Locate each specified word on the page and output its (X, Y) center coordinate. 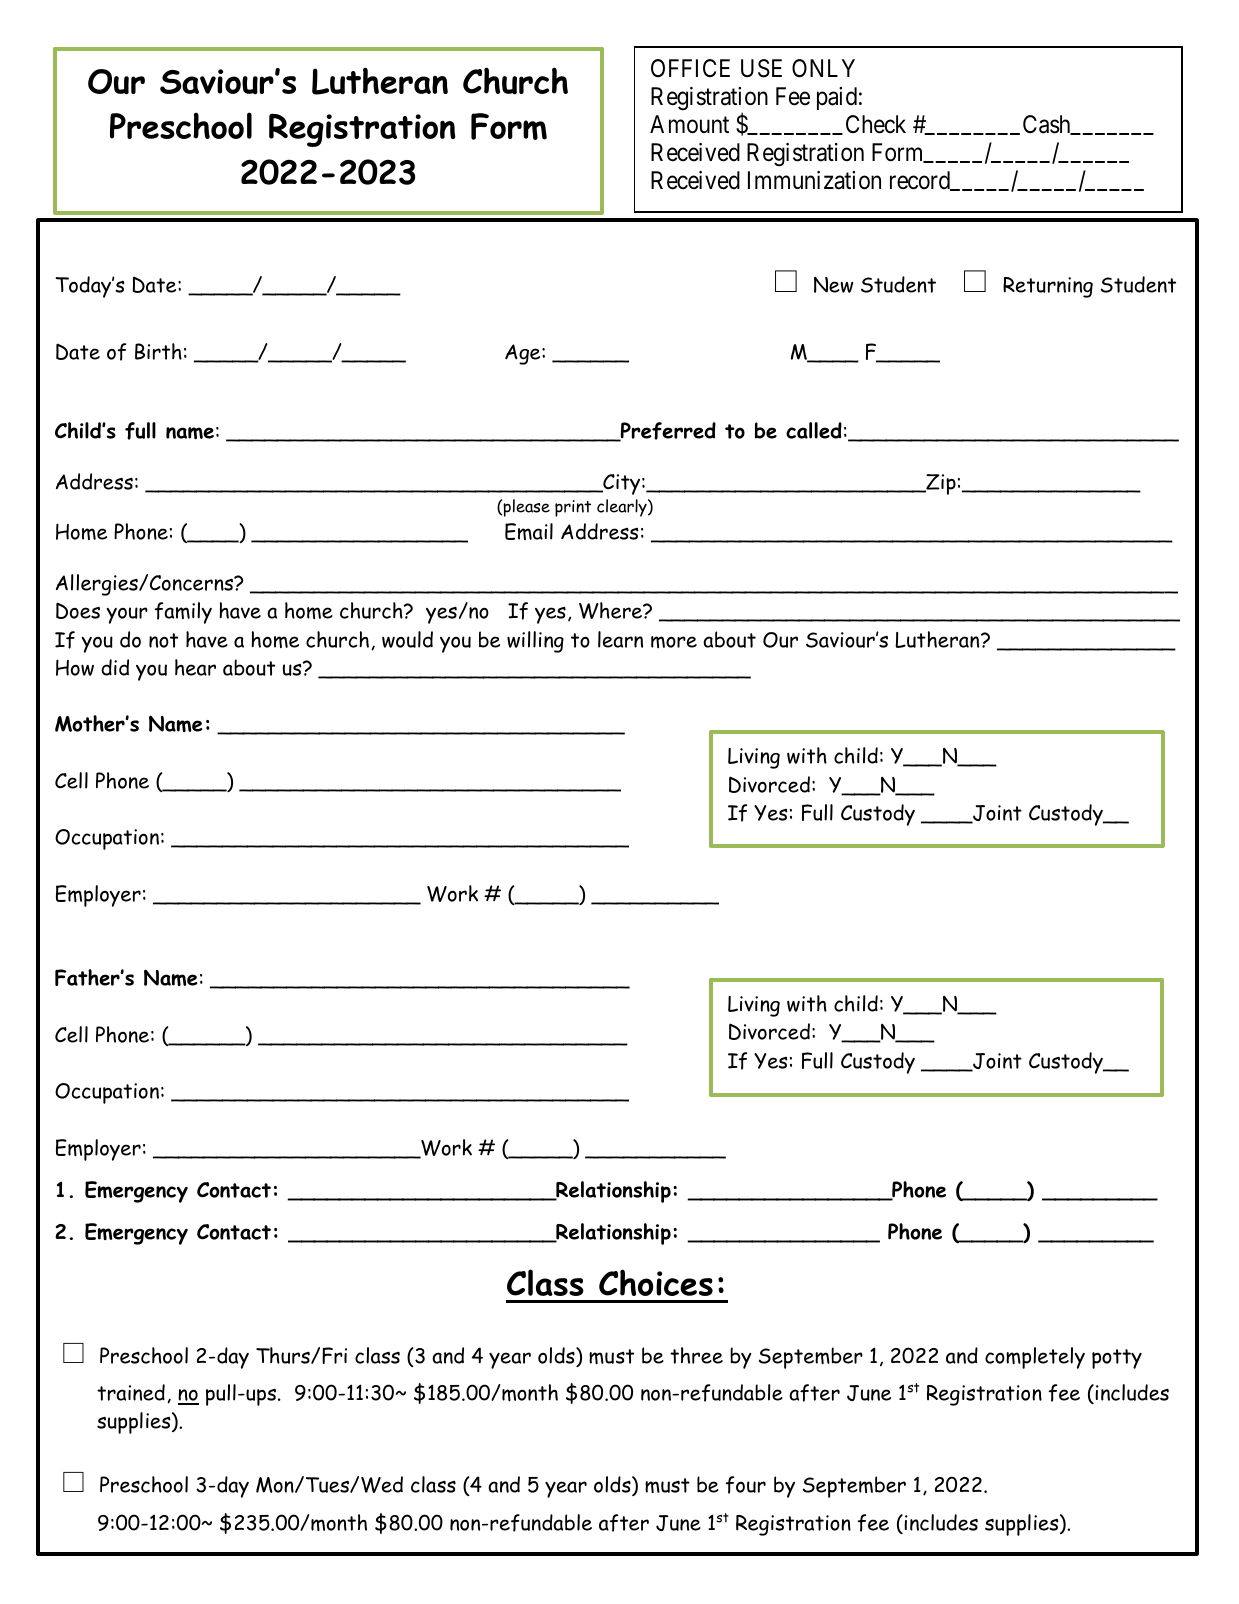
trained (131, 1392)
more (674, 642)
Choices (656, 1282)
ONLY (823, 68)
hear (195, 667)
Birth (158, 351)
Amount (689, 124)
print (573, 508)
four (746, 1485)
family (183, 613)
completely (1035, 1358)
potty (1117, 1359)
